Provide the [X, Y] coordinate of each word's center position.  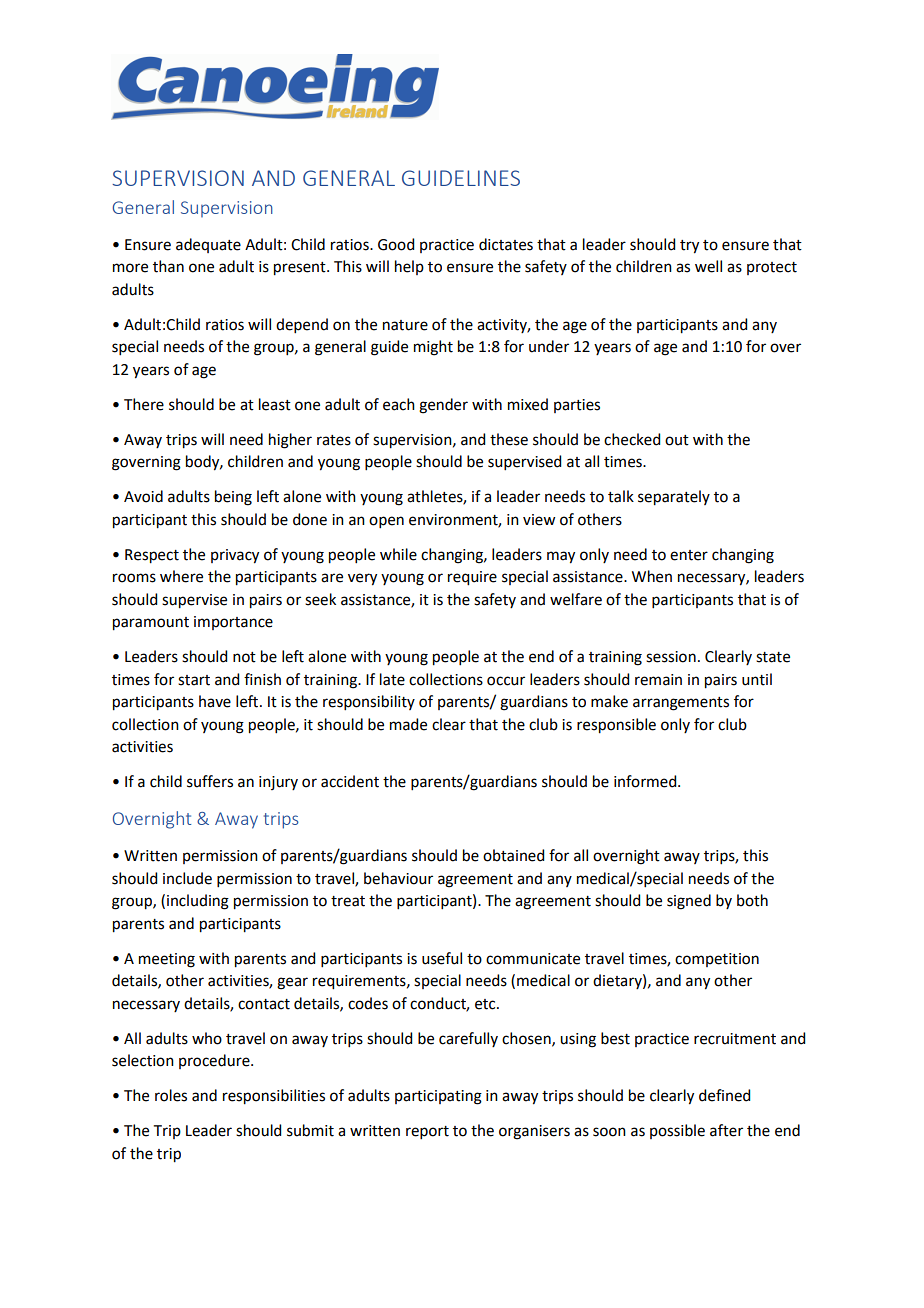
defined [724, 1095]
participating [438, 1097]
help [409, 267]
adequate [208, 245]
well [708, 266]
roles [171, 1095]
